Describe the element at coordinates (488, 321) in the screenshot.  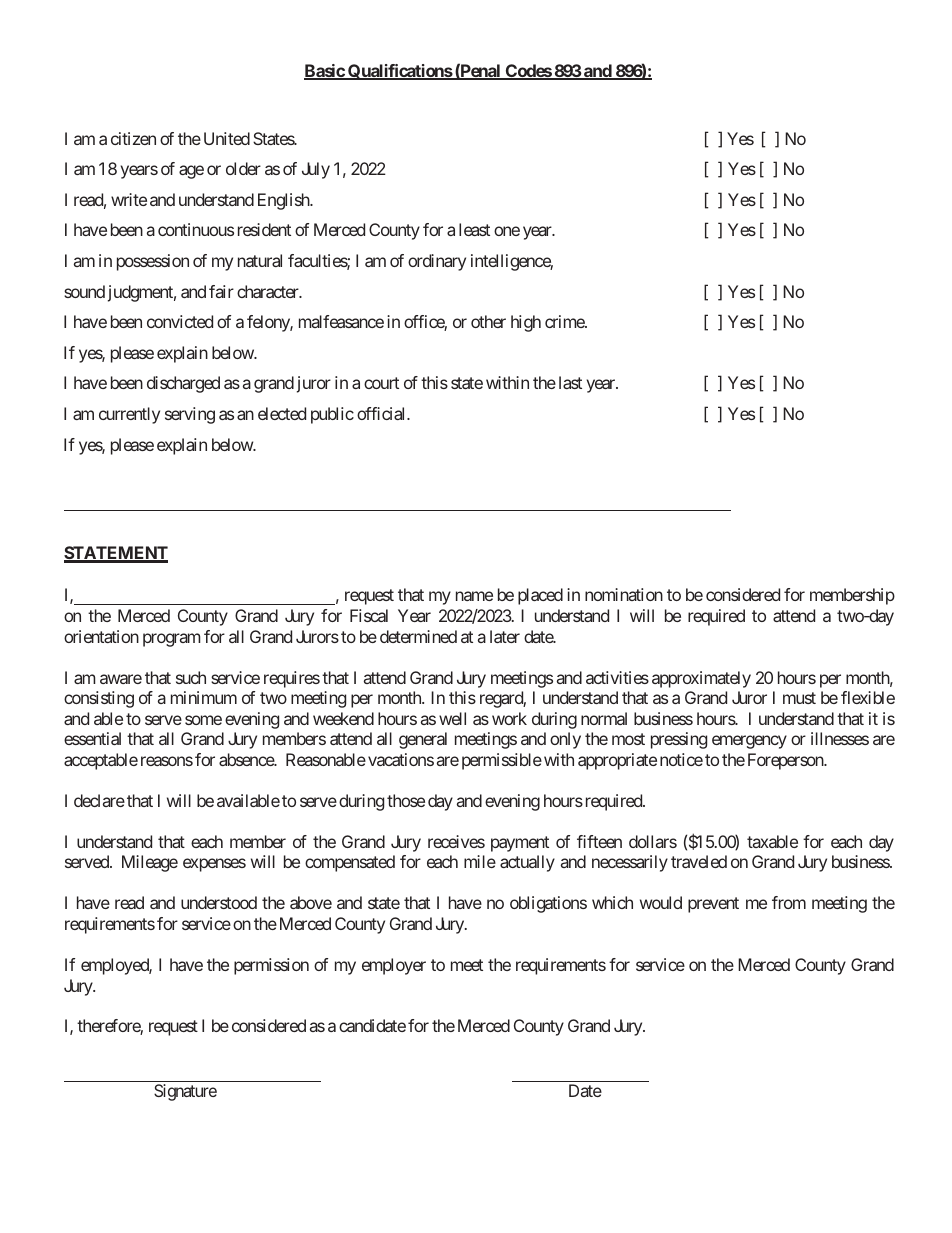
I see `other` at that location.
